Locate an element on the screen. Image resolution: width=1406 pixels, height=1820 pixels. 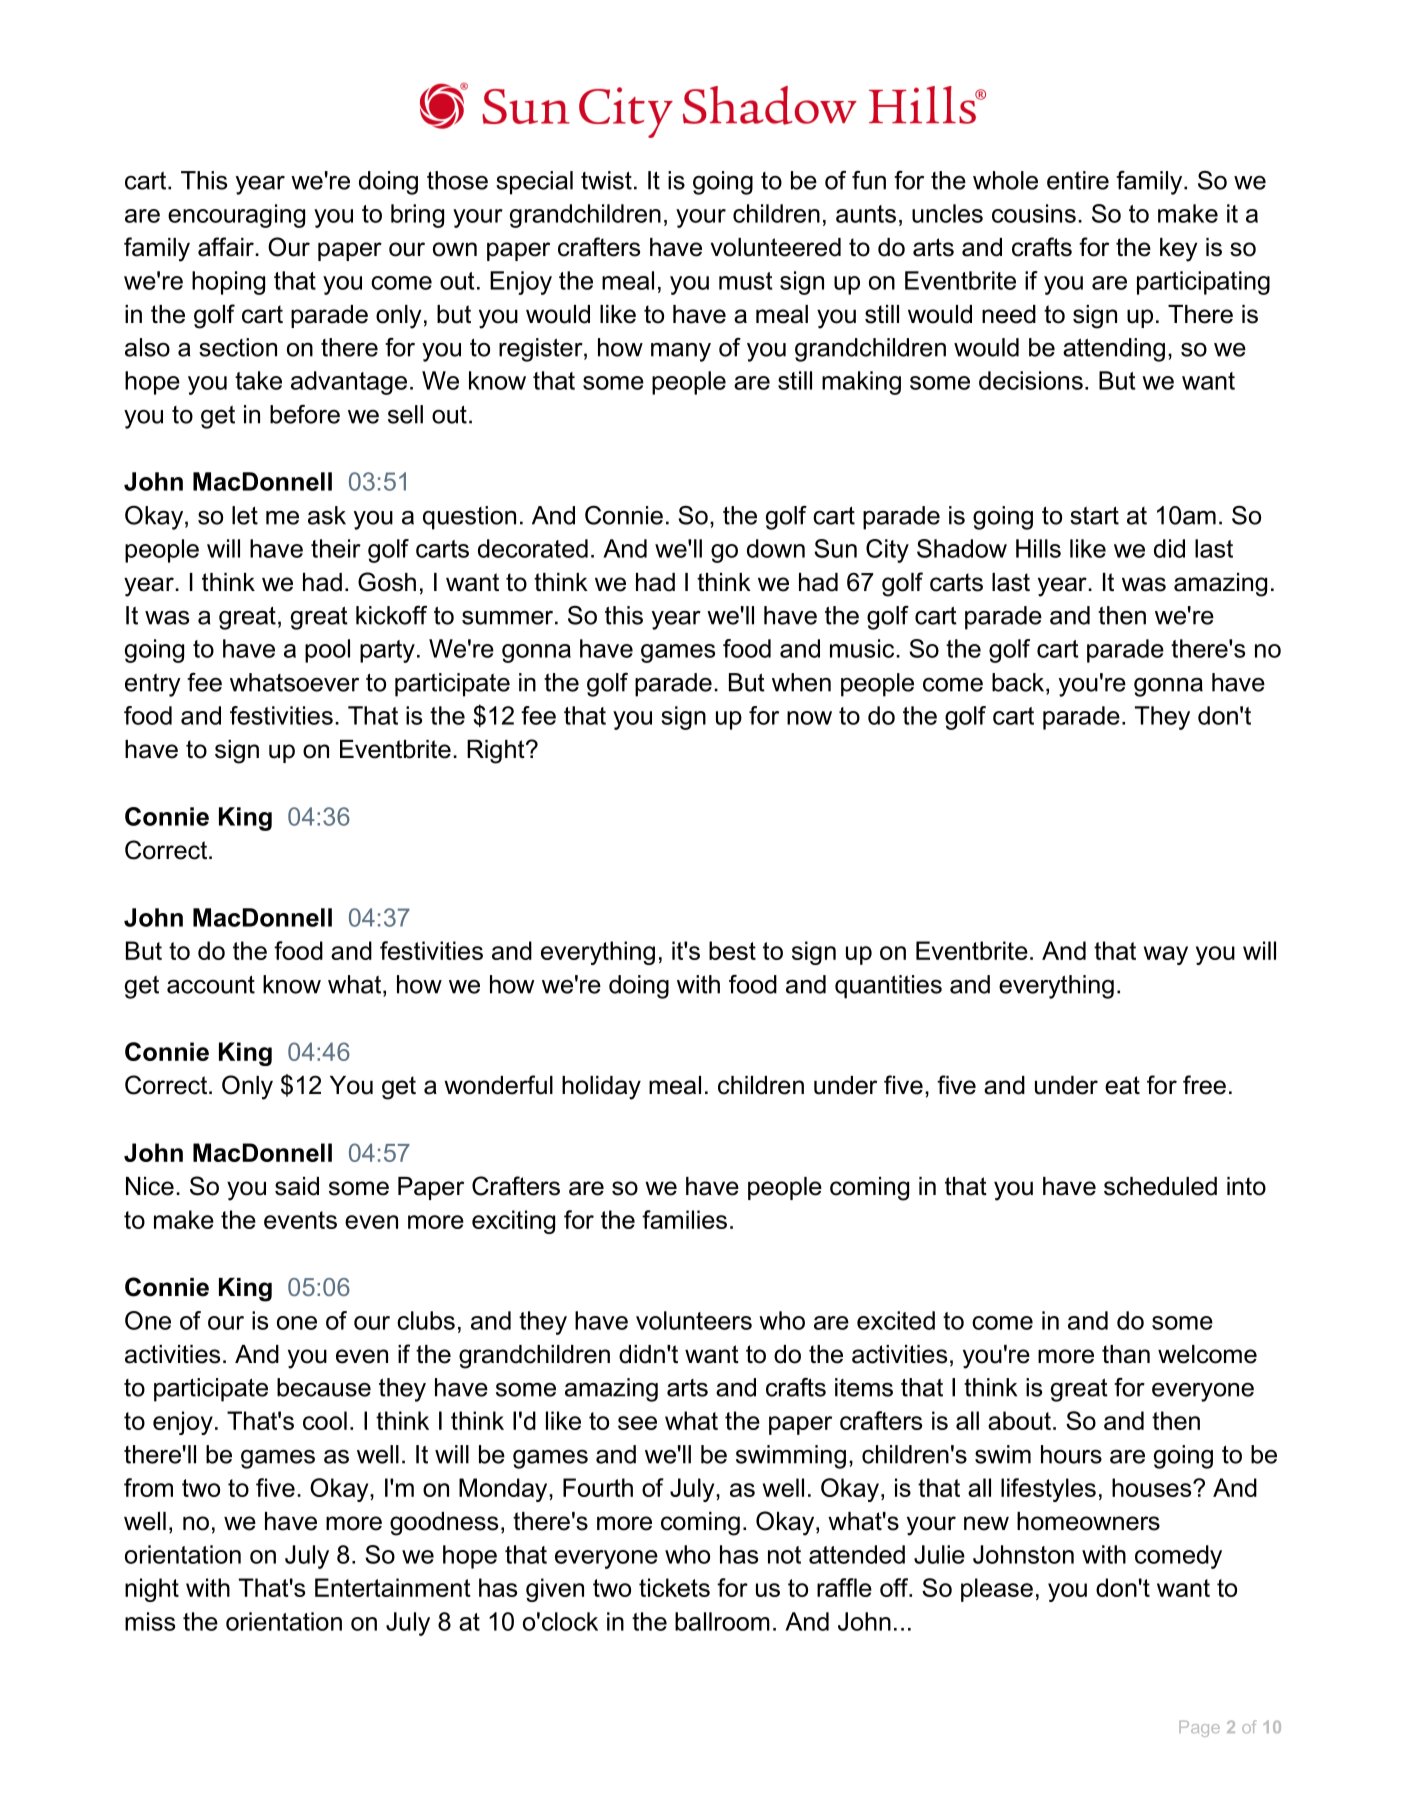
encouraging is located at coordinates (236, 216).
